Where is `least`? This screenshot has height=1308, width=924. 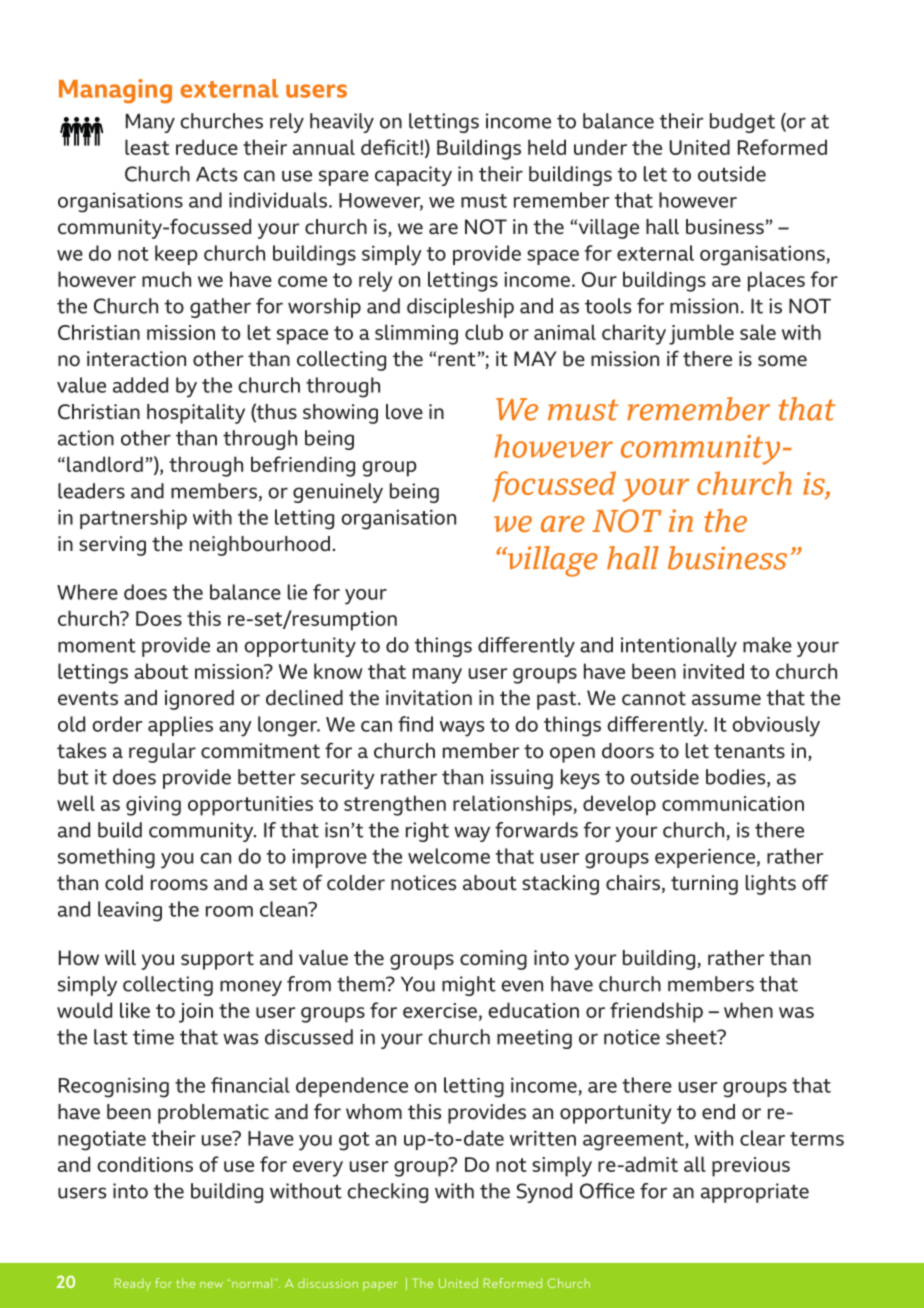
least is located at coordinates (147, 147).
